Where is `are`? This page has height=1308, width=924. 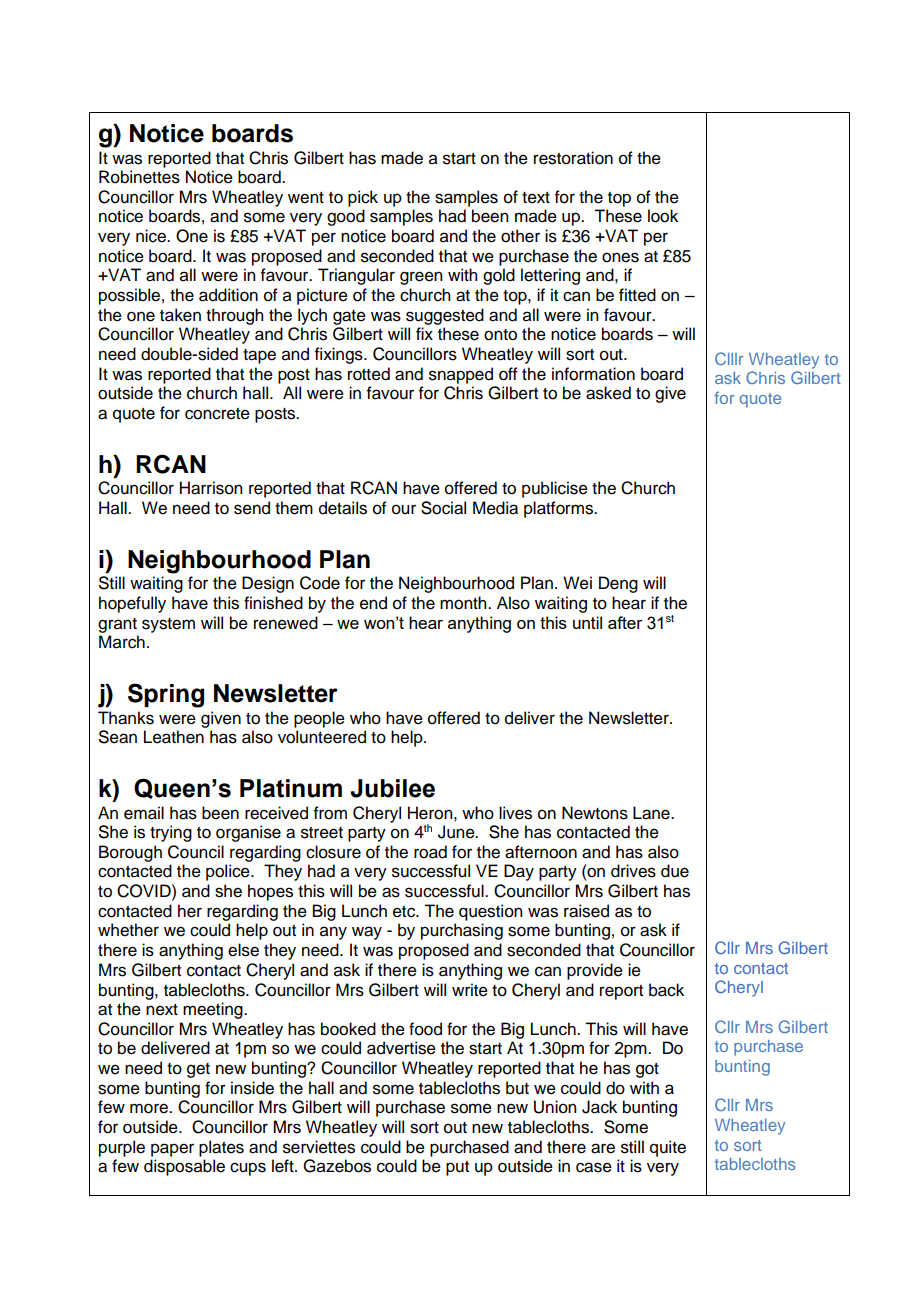
are is located at coordinates (603, 1148).
